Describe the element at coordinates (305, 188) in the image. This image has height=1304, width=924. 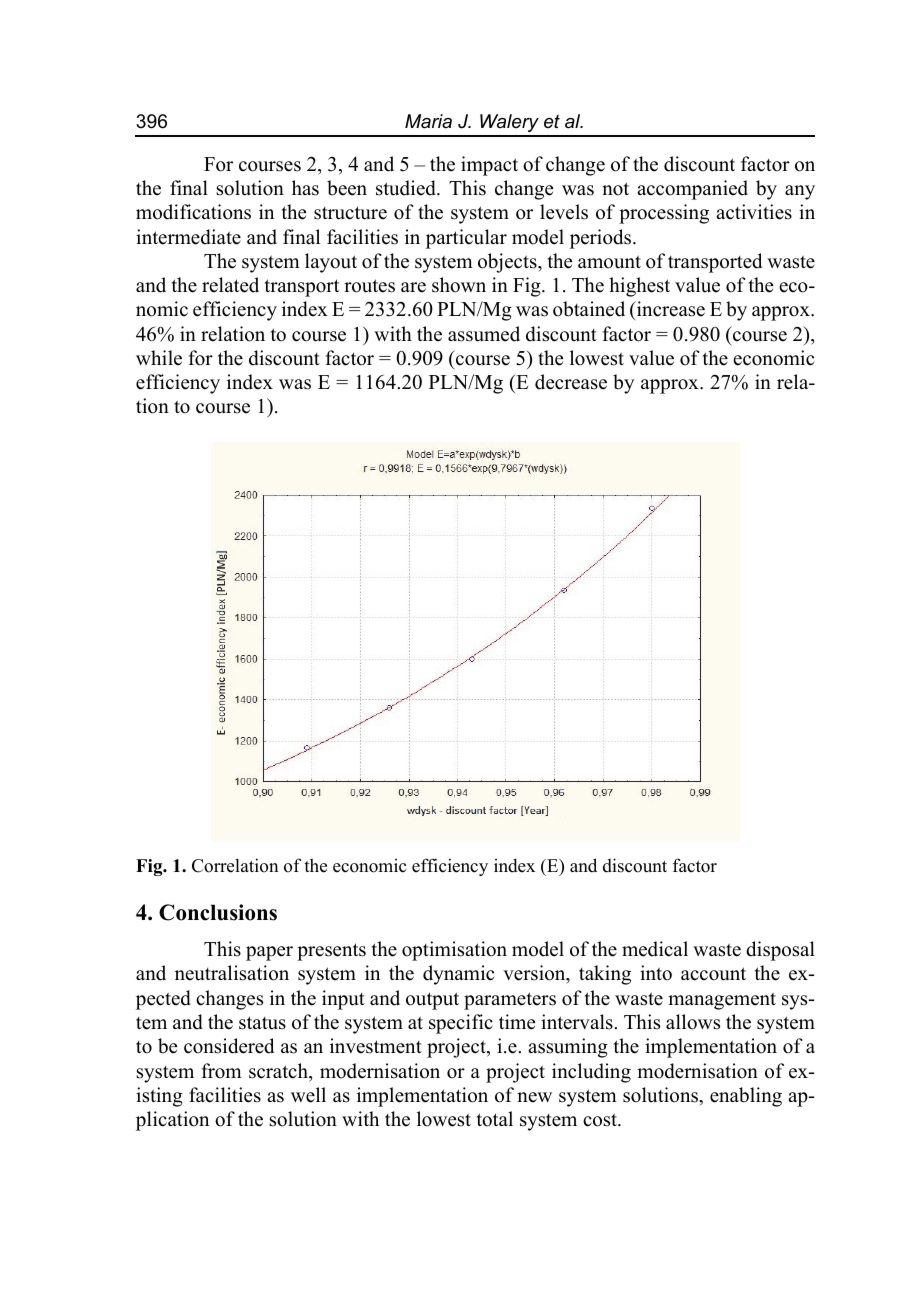
I see `has` at that location.
